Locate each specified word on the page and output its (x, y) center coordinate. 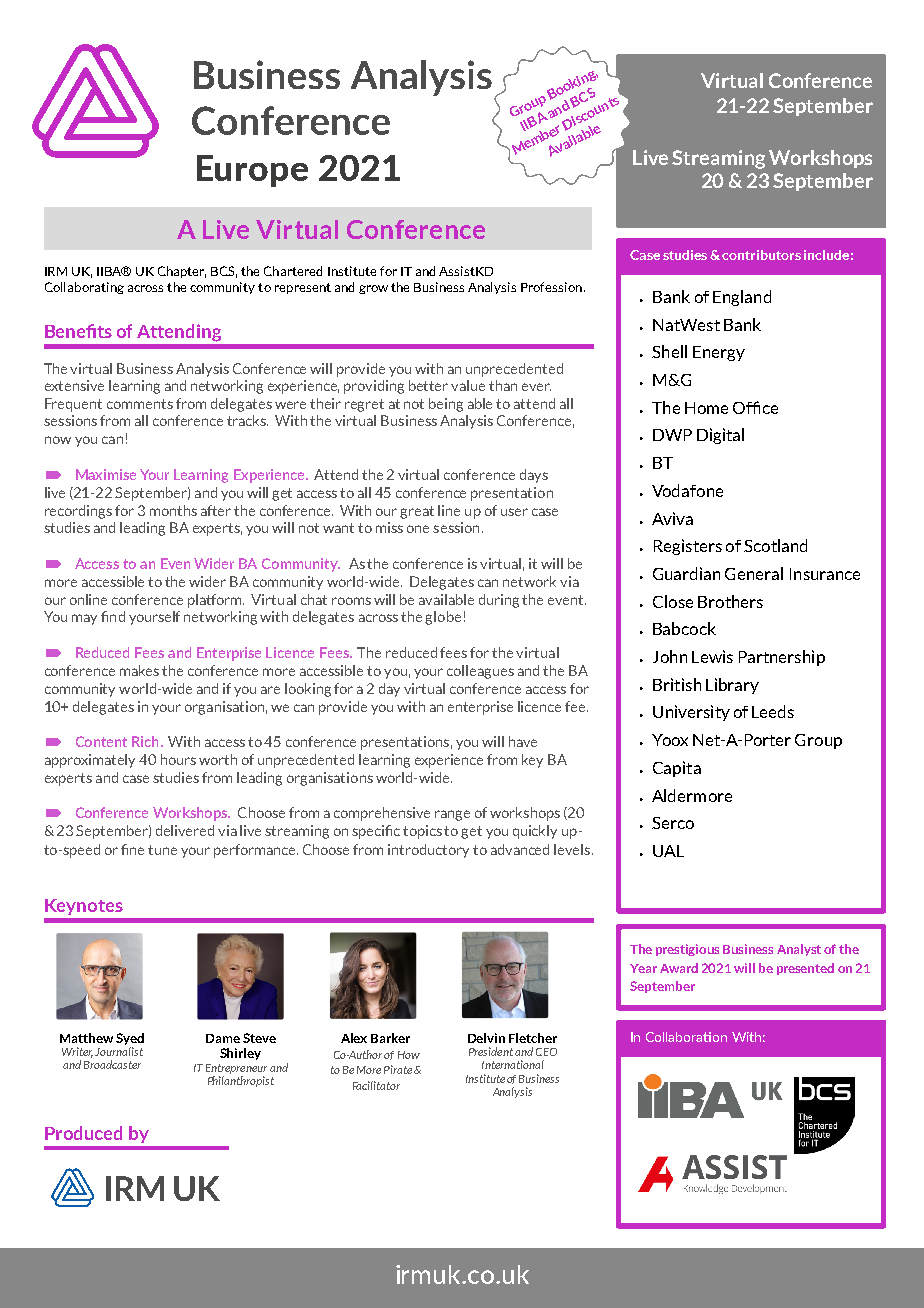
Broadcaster (112, 1064)
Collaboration (686, 1037)
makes (139, 670)
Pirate (398, 1069)
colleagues (480, 672)
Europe (252, 171)
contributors (761, 255)
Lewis (712, 656)
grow (373, 289)
